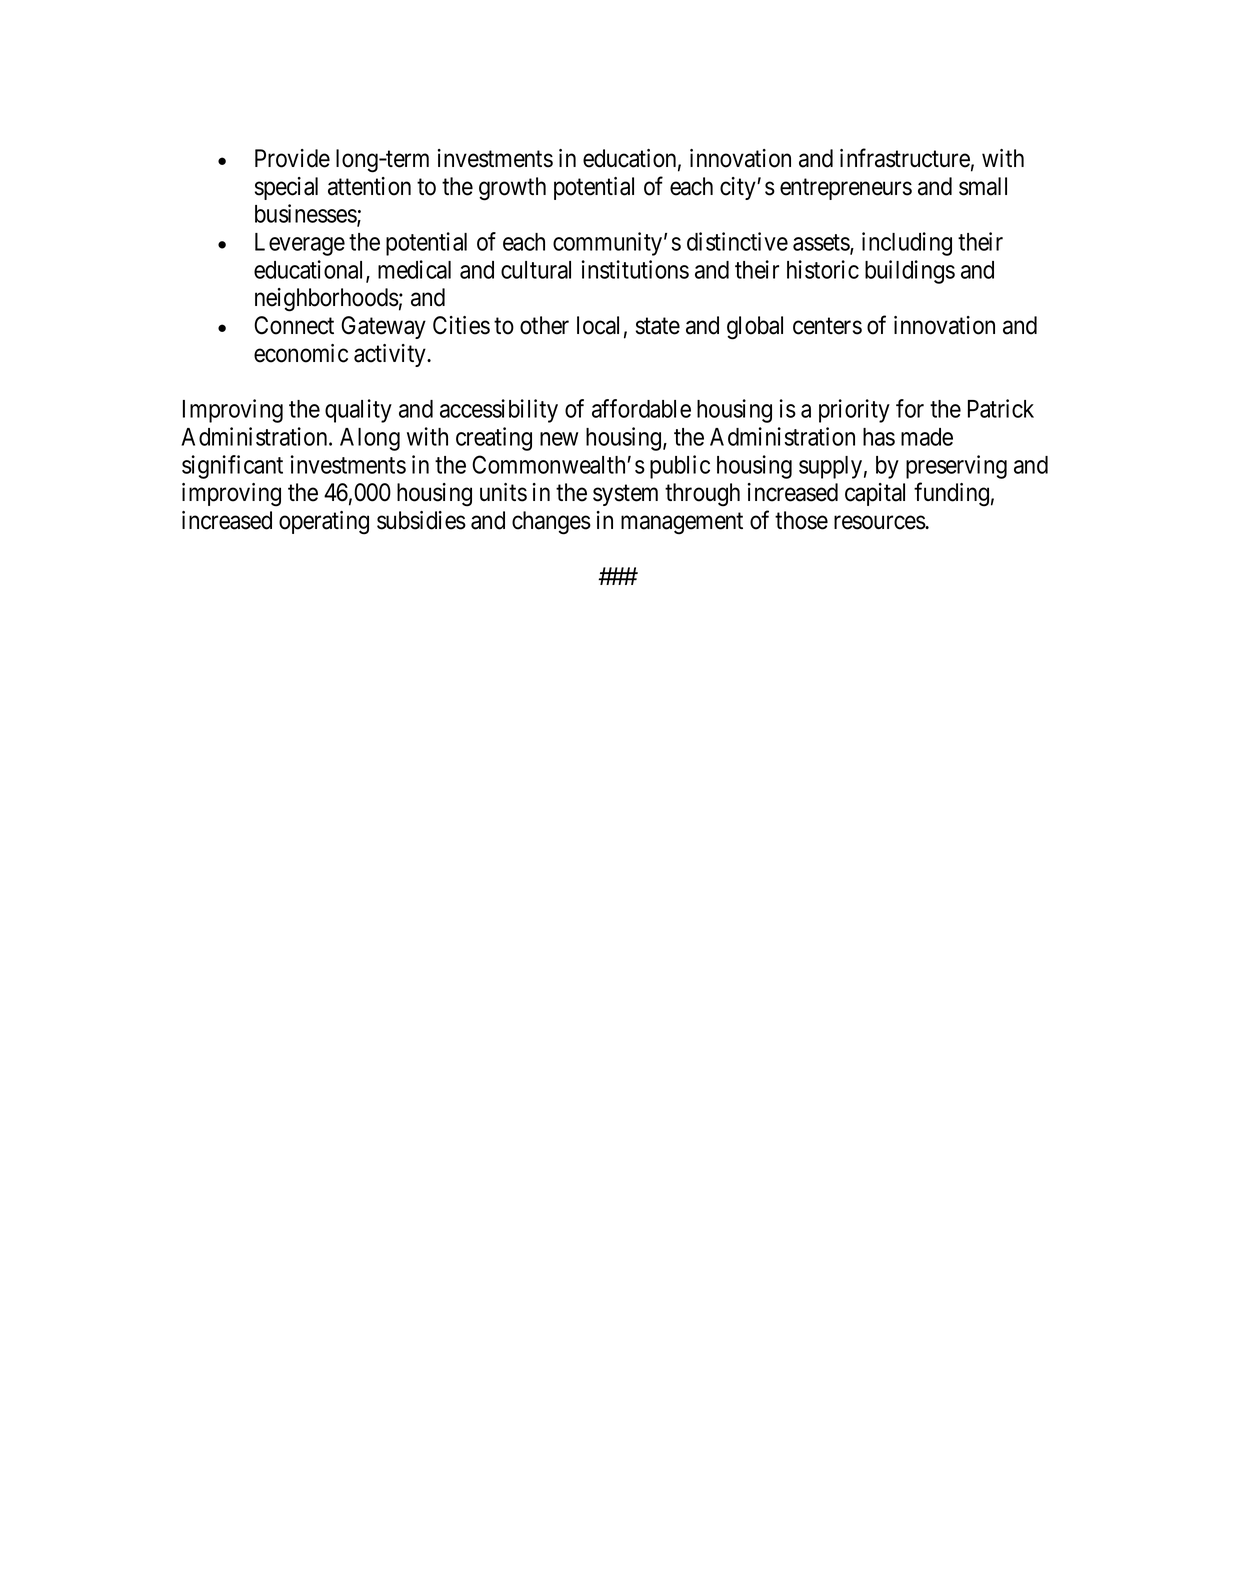  Describe the element at coordinates (292, 158) in the page. I see `Provide` at that location.
